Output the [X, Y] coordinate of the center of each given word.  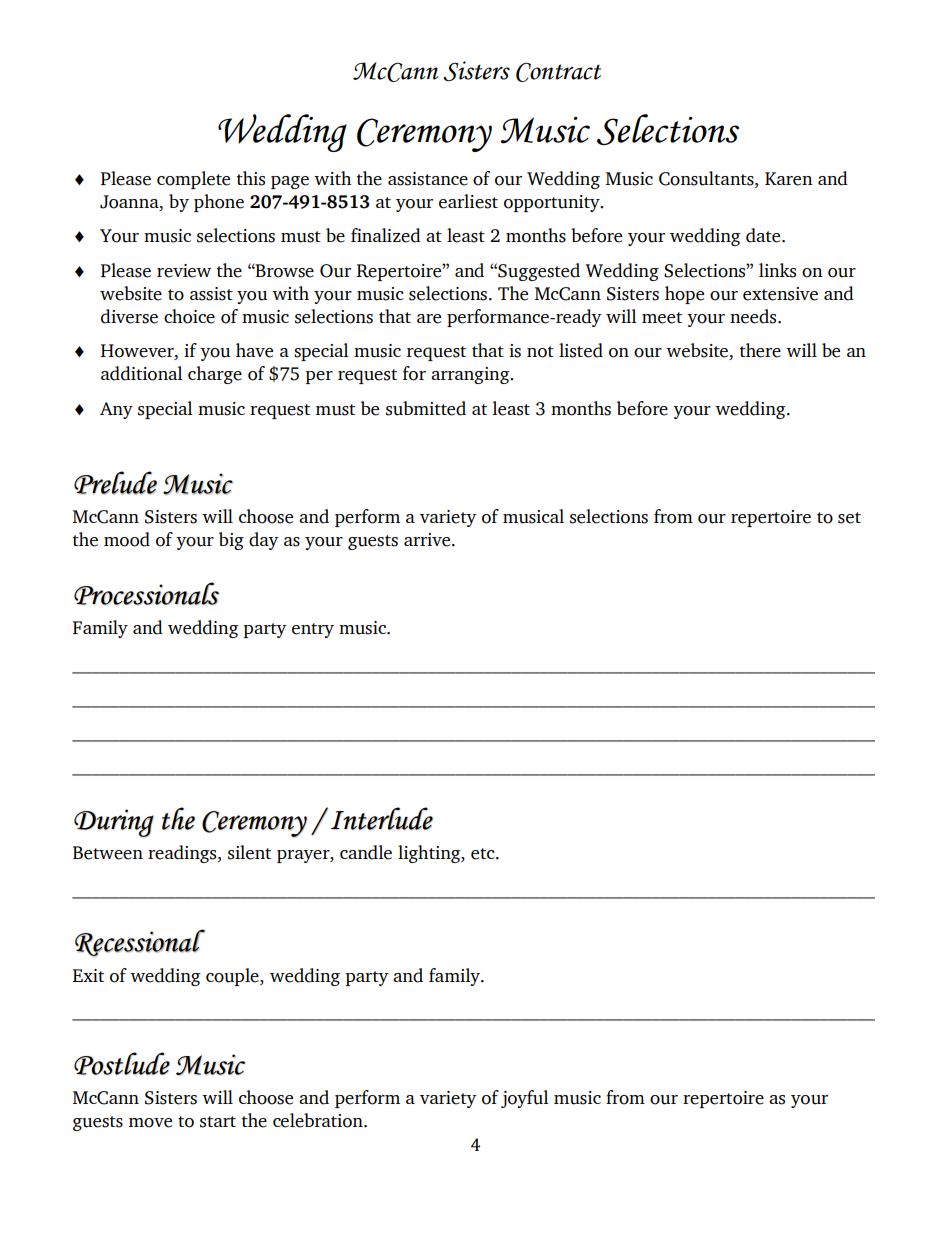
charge [215, 375]
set [849, 518]
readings [183, 854]
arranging [471, 375]
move [150, 1123]
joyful [525, 1099]
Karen [789, 179]
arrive [428, 540]
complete [193, 180]
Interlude [382, 818]
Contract [558, 72]
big [231, 541]
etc [484, 854]
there [760, 350]
